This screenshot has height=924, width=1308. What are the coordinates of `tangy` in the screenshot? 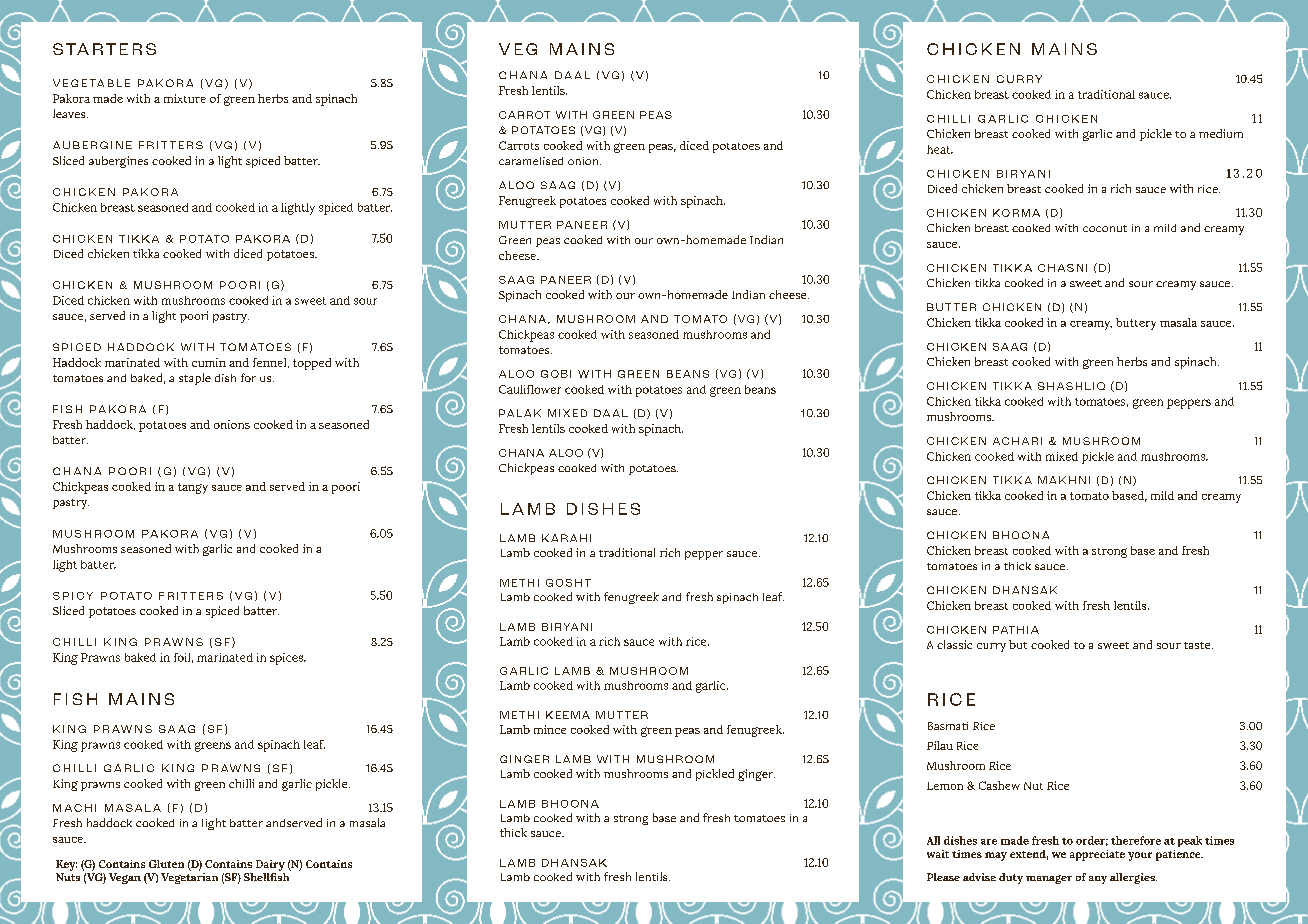 It's located at (193, 488).
